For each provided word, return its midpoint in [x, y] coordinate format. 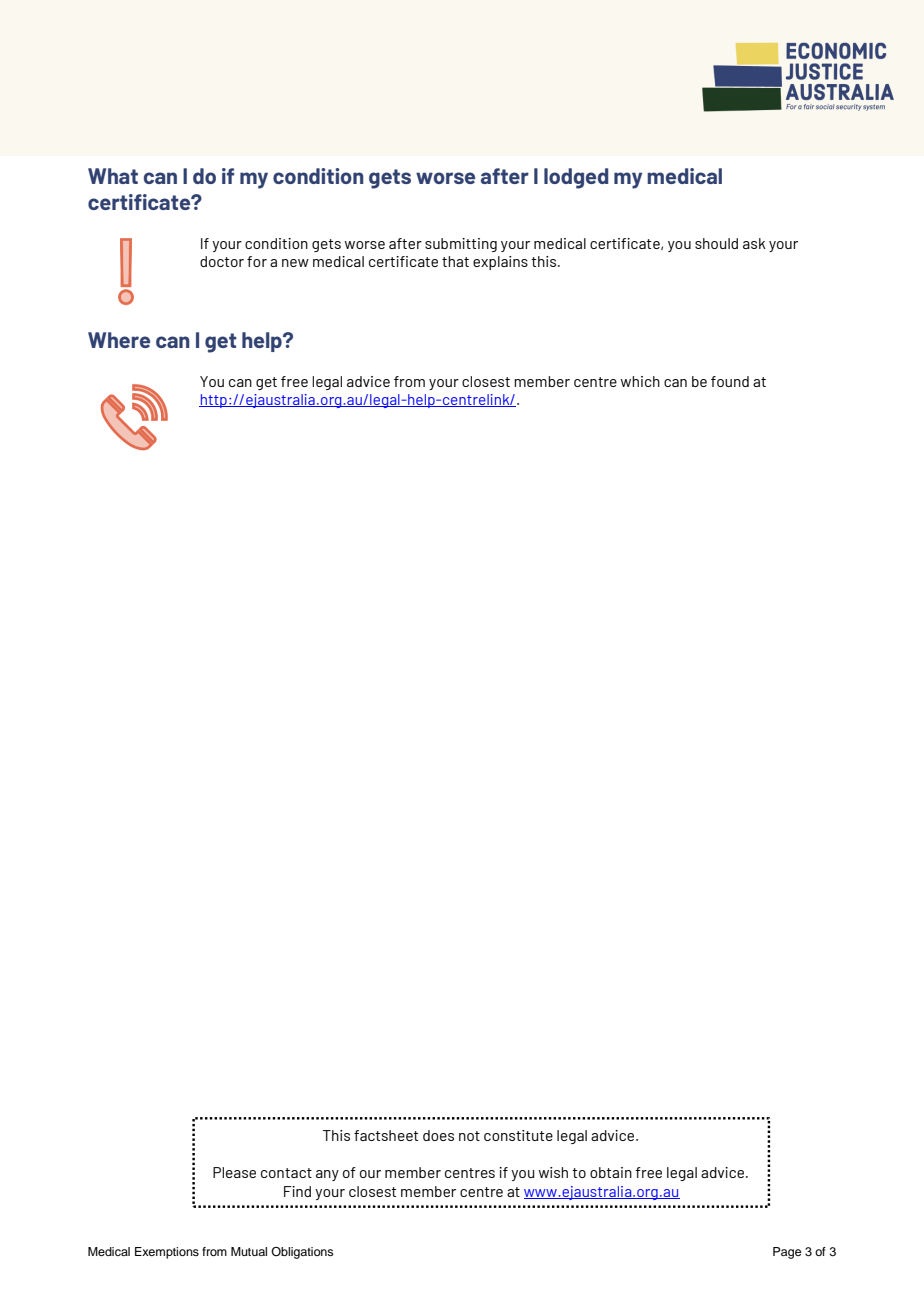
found [730, 381]
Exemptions [167, 1253]
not [469, 1136]
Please [234, 1172]
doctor [222, 261]
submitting [461, 245]
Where [119, 340]
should [716, 243]
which [640, 381]
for [257, 261]
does [438, 1135]
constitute [518, 1135]
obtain [611, 1172]
